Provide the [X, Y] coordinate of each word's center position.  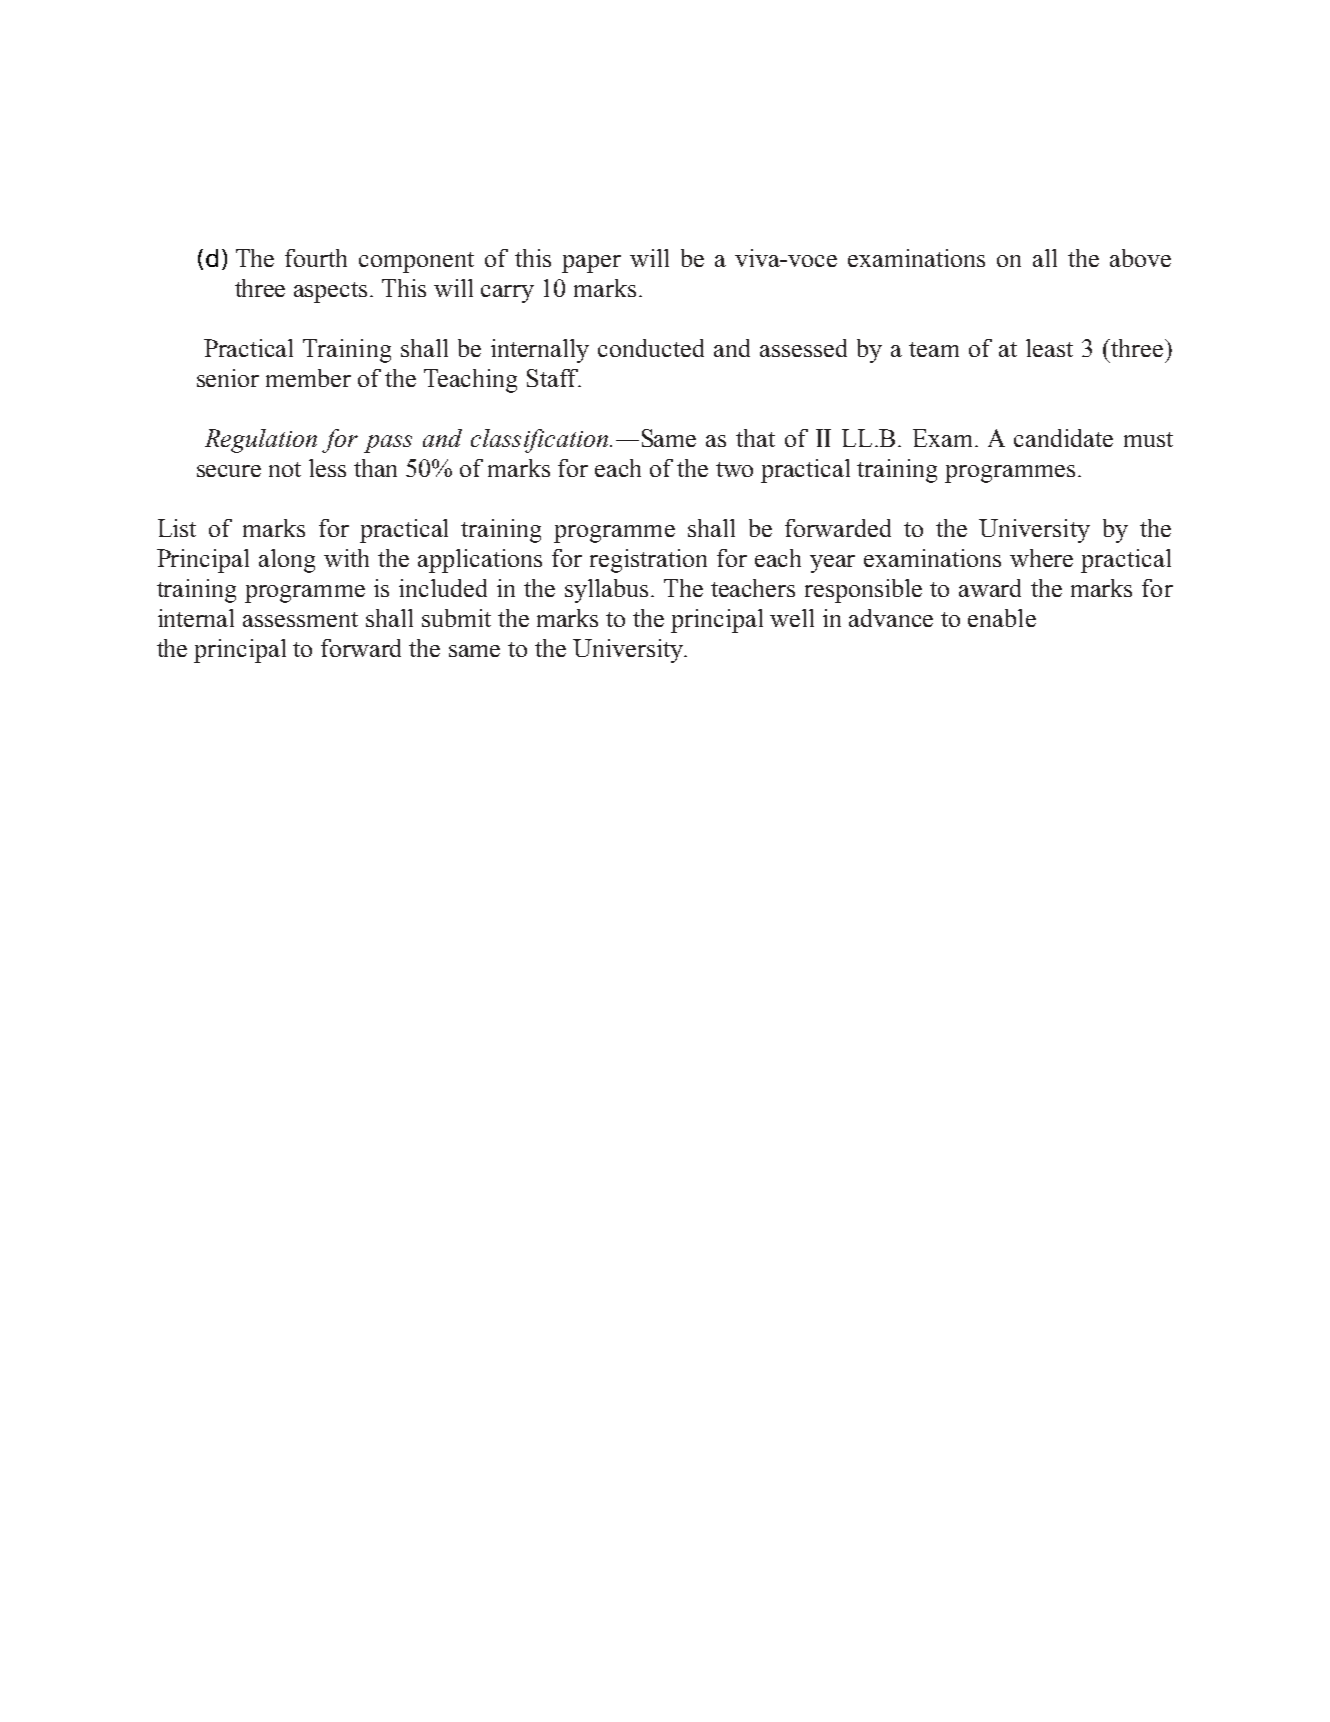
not [285, 469]
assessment [300, 619]
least [1049, 348]
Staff [554, 378]
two [734, 469]
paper [591, 264]
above [1140, 258]
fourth [316, 258]
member [308, 378]
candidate [1063, 438]
